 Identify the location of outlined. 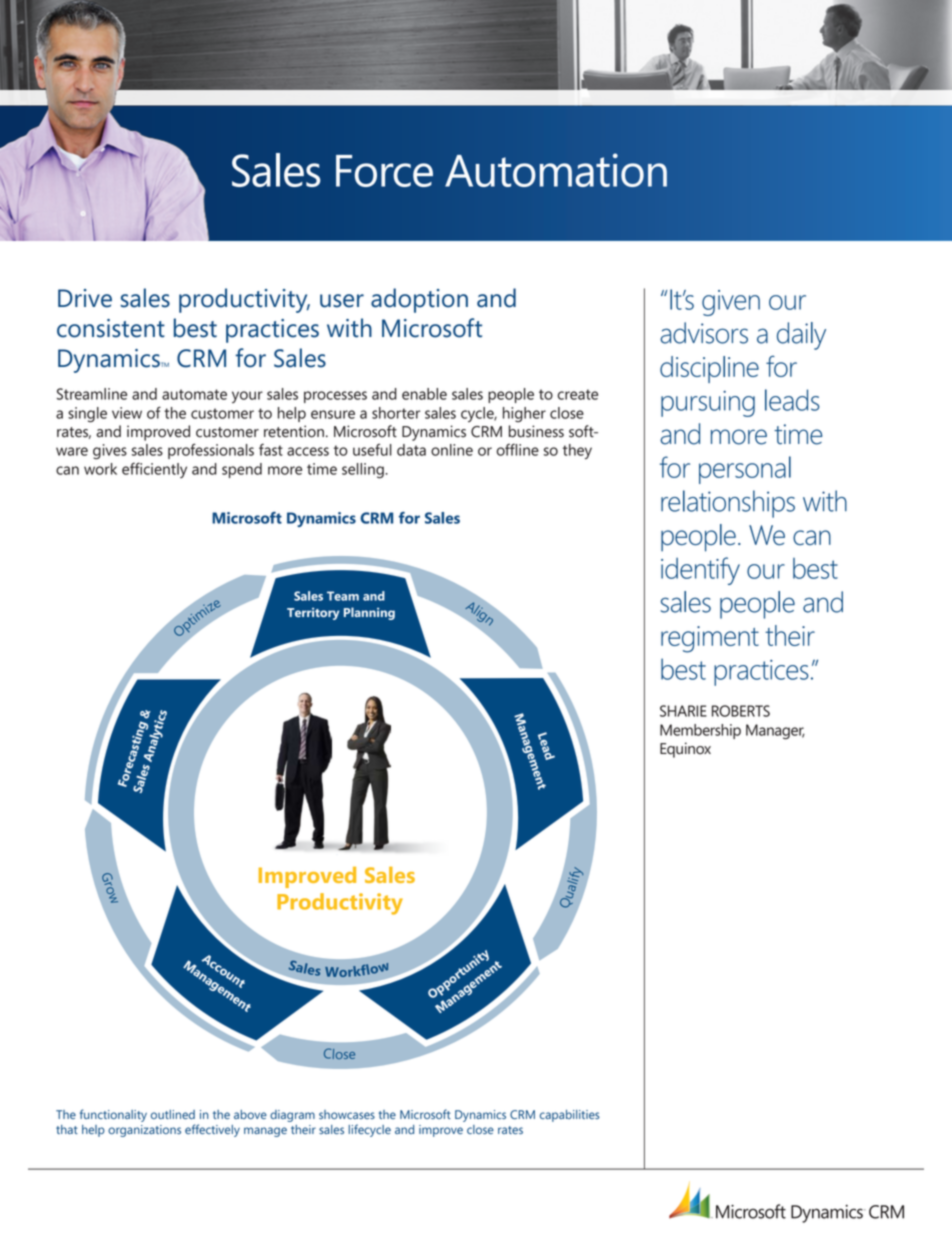
(173, 1114).
